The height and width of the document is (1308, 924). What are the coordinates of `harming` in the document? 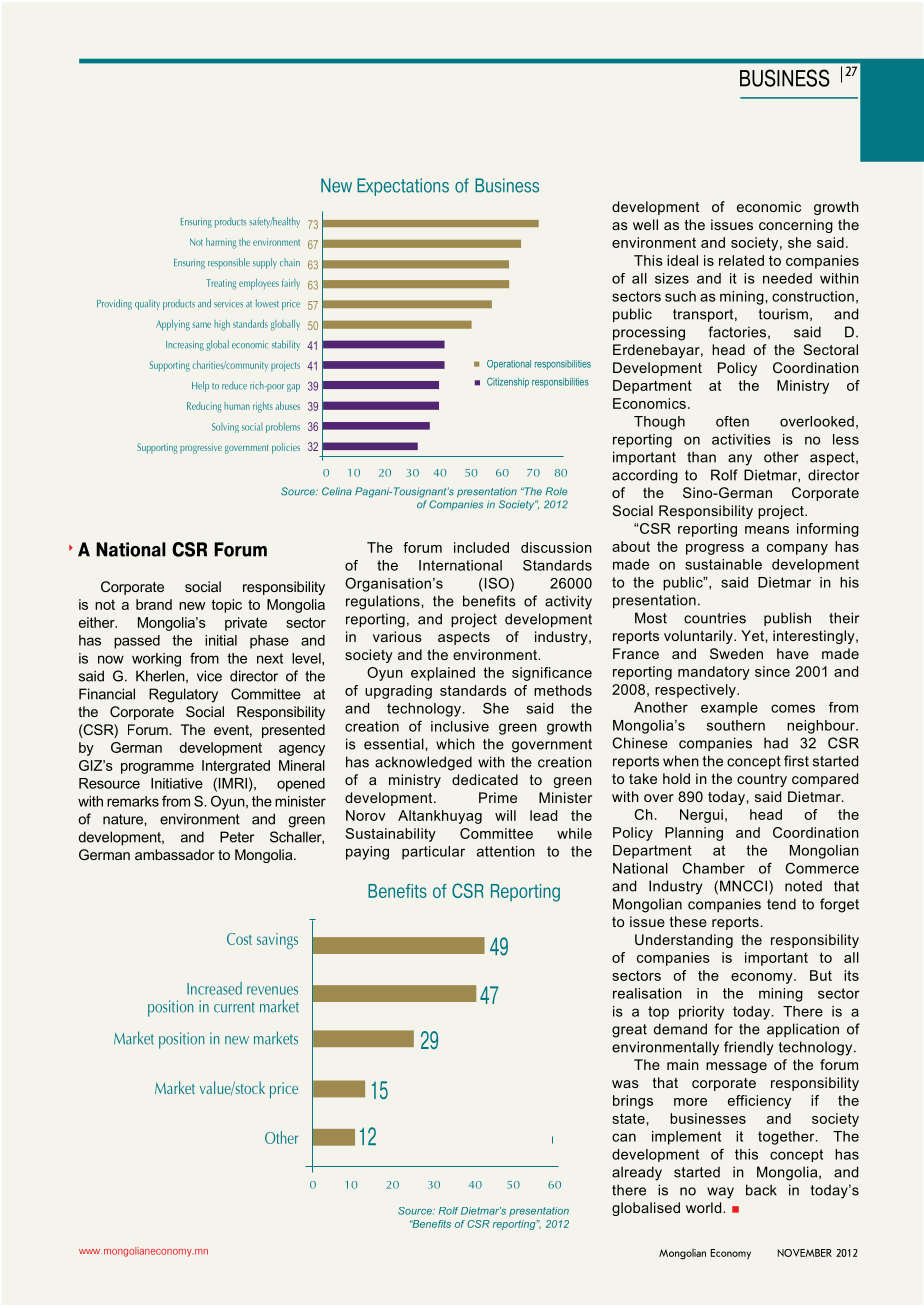 It's located at (221, 243).
